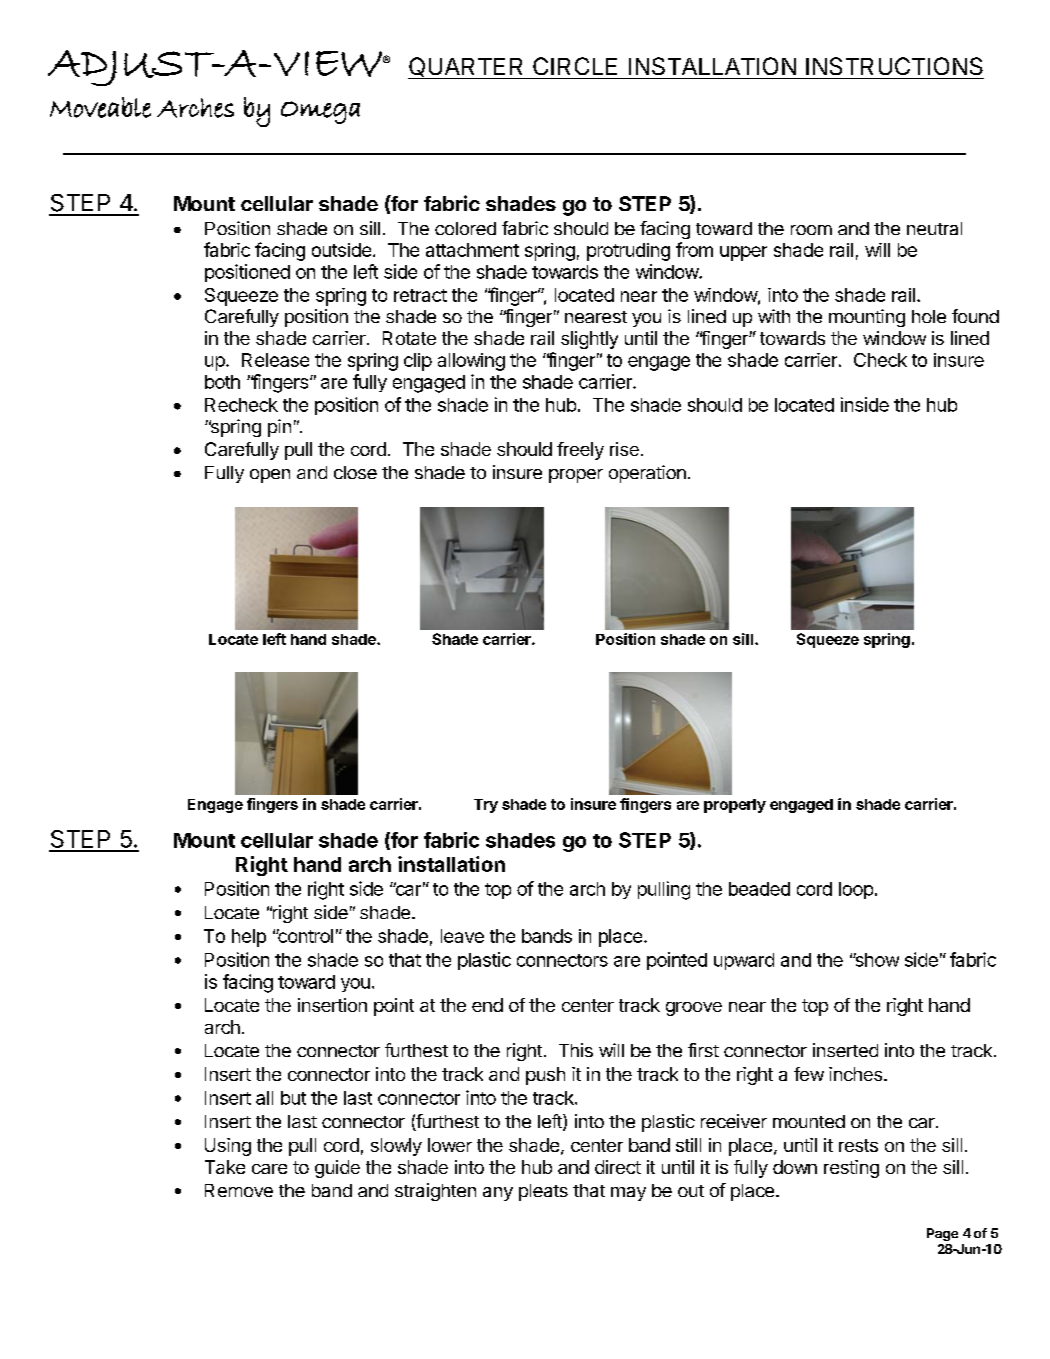 This document has width=1050, height=1359. What do you see at coordinates (239, 1190) in the document?
I see `Remove` at bounding box center [239, 1190].
